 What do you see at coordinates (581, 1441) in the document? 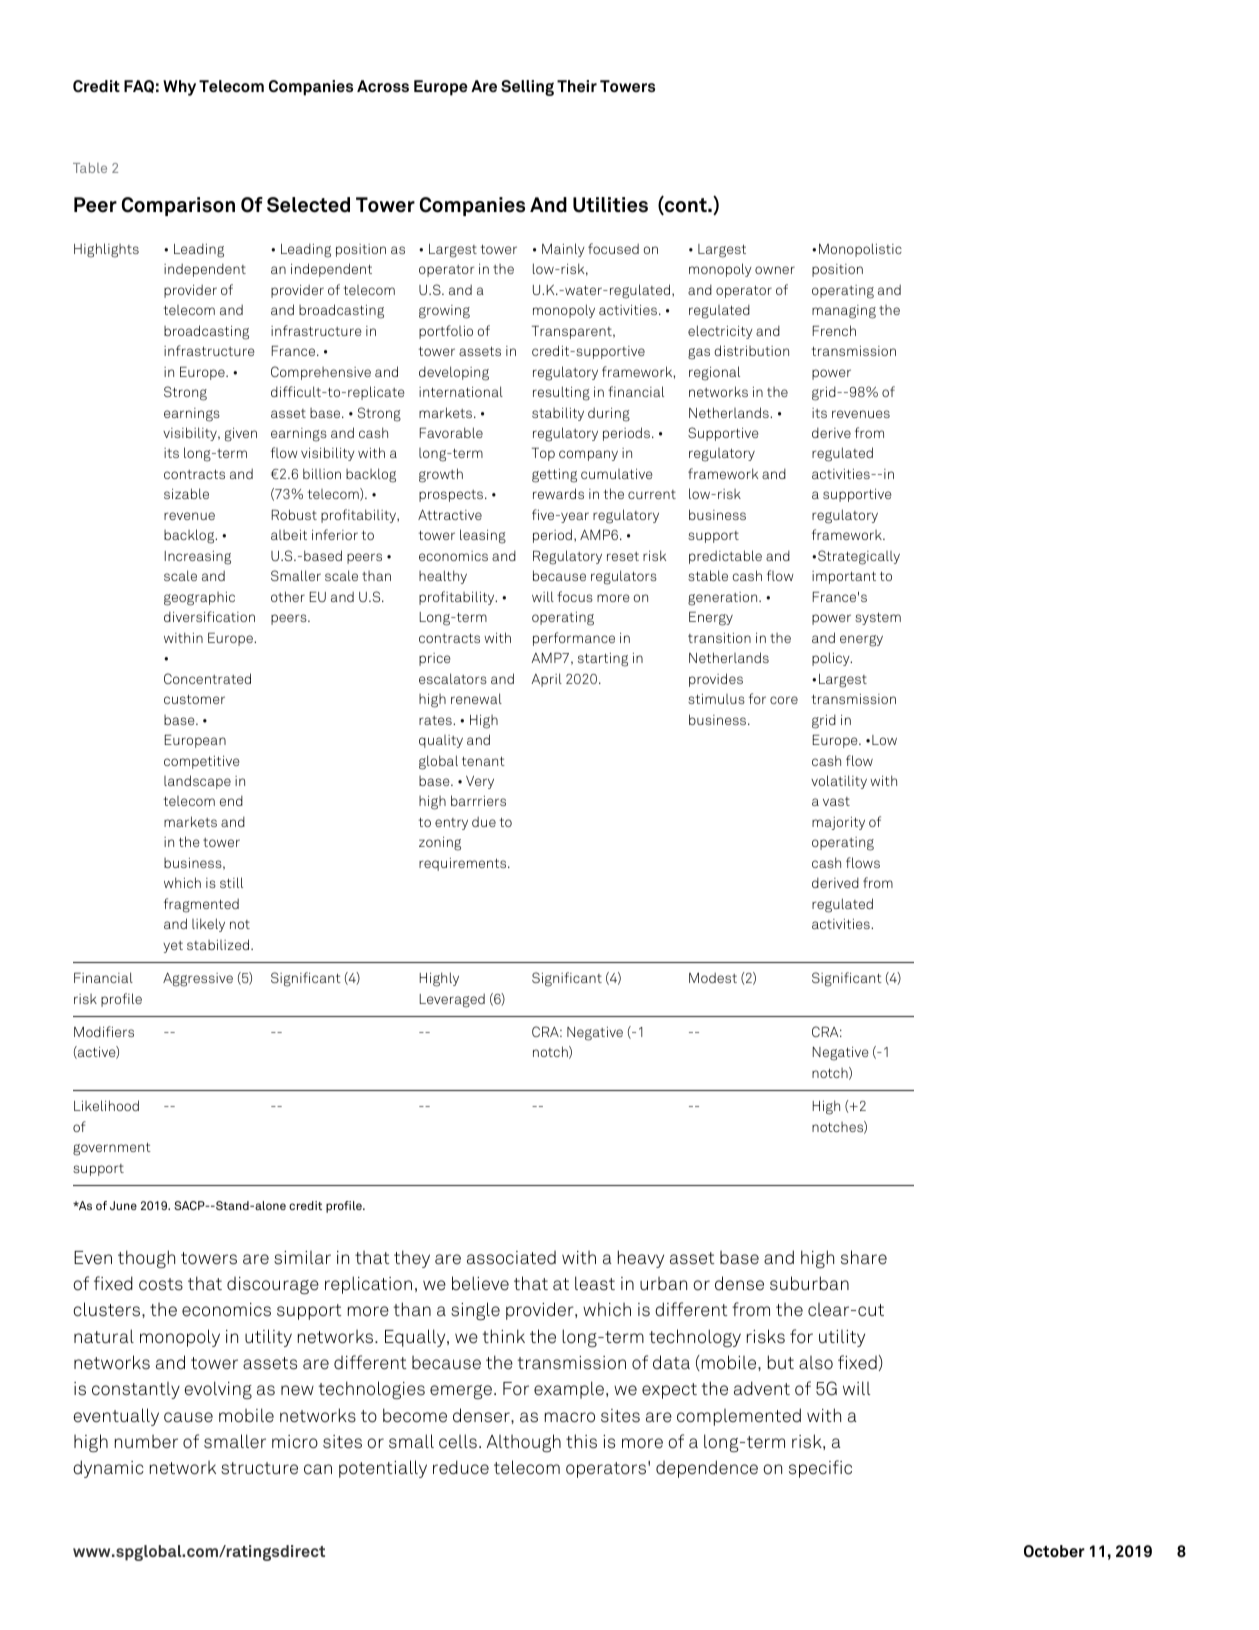
I see `this` at bounding box center [581, 1441].
